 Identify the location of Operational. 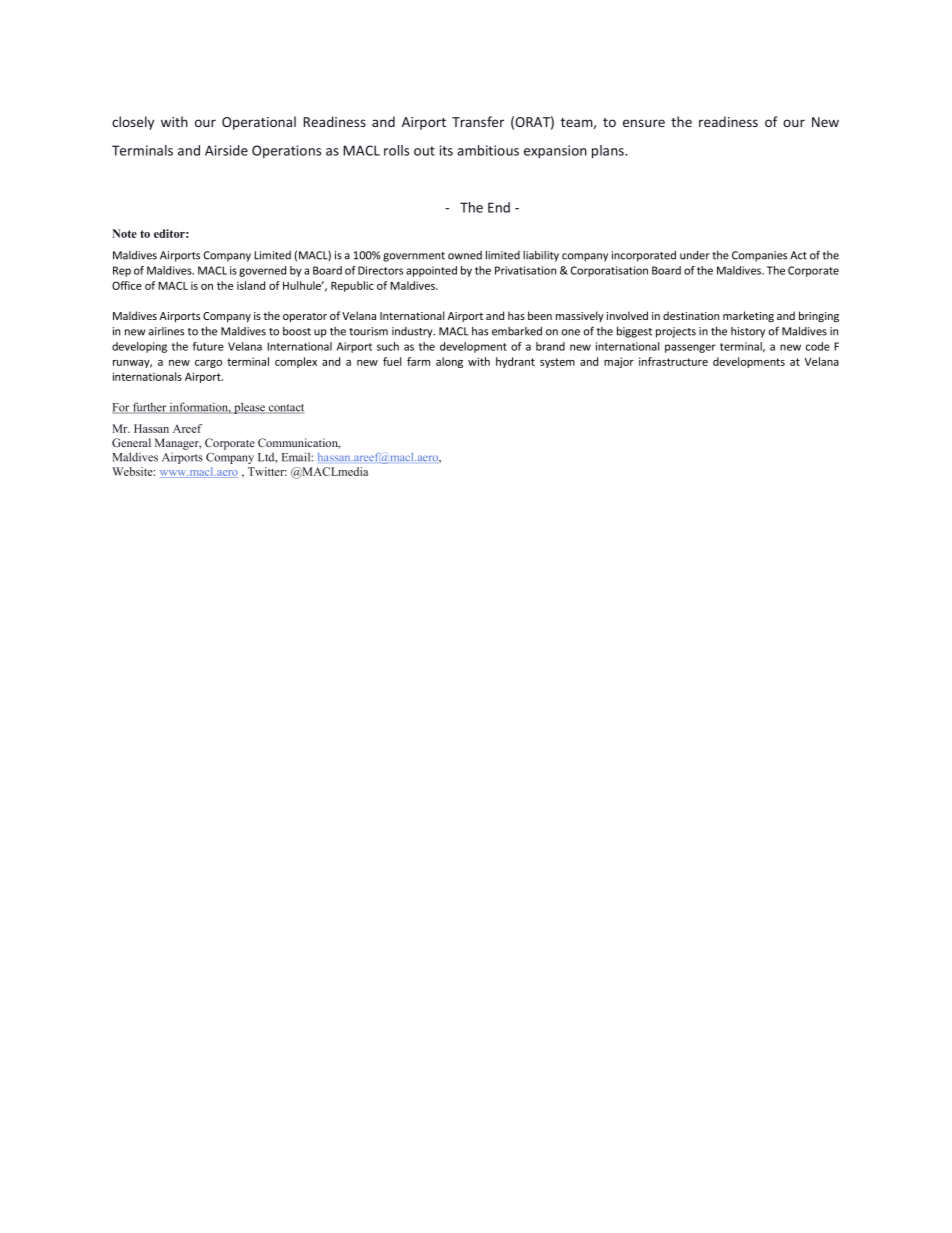
(259, 123).
